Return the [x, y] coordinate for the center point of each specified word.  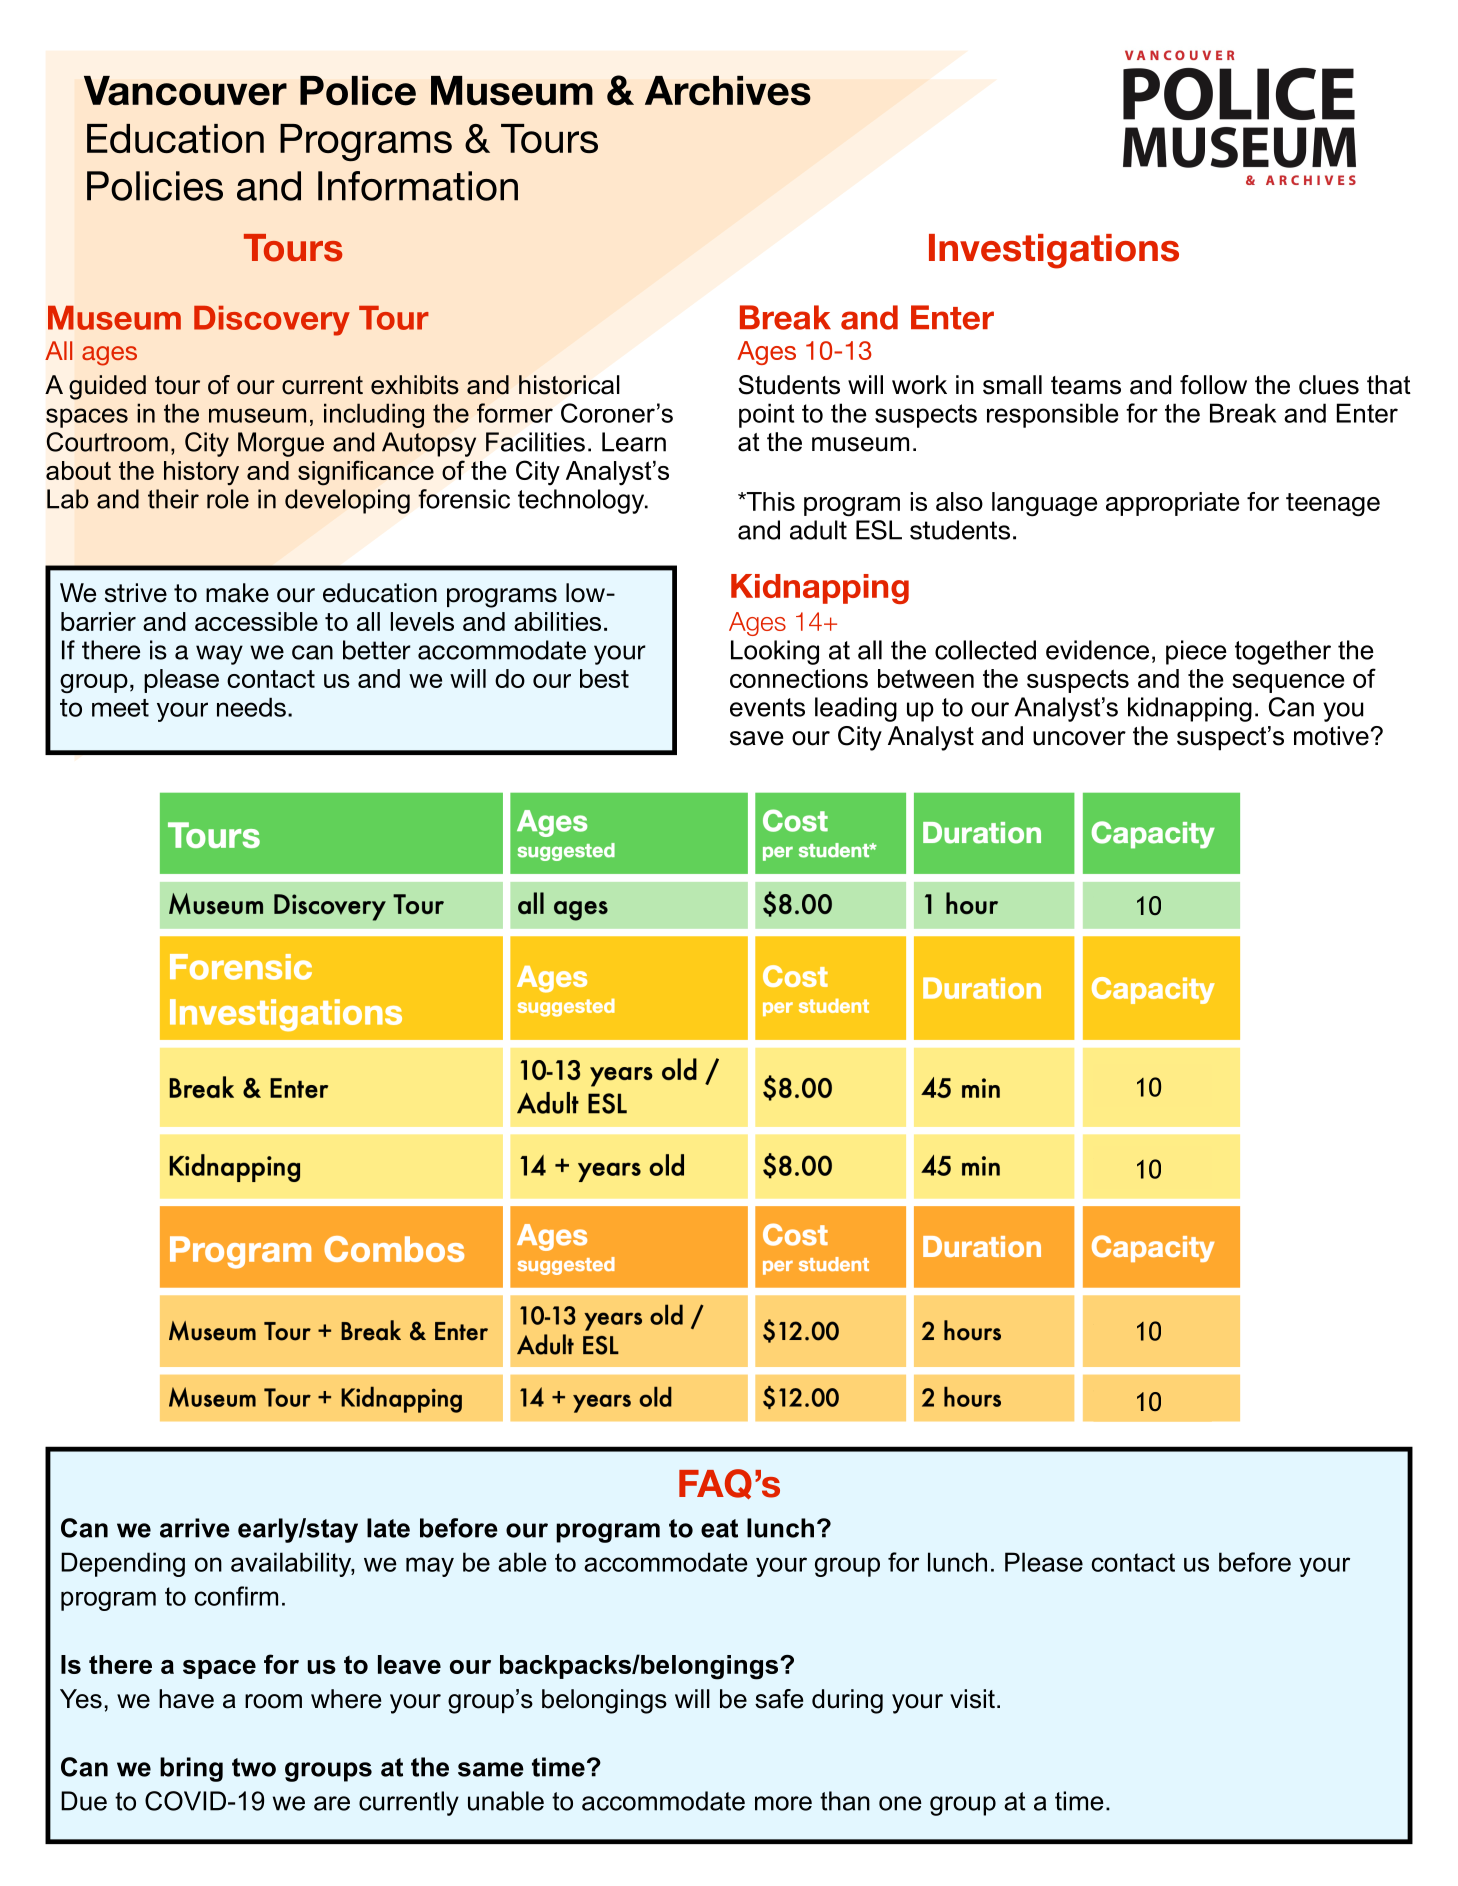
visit [972, 1699]
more [783, 1803]
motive [1331, 736]
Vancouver [185, 91]
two [254, 1767]
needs [251, 707]
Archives [728, 91]
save [756, 738]
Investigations [1054, 251]
